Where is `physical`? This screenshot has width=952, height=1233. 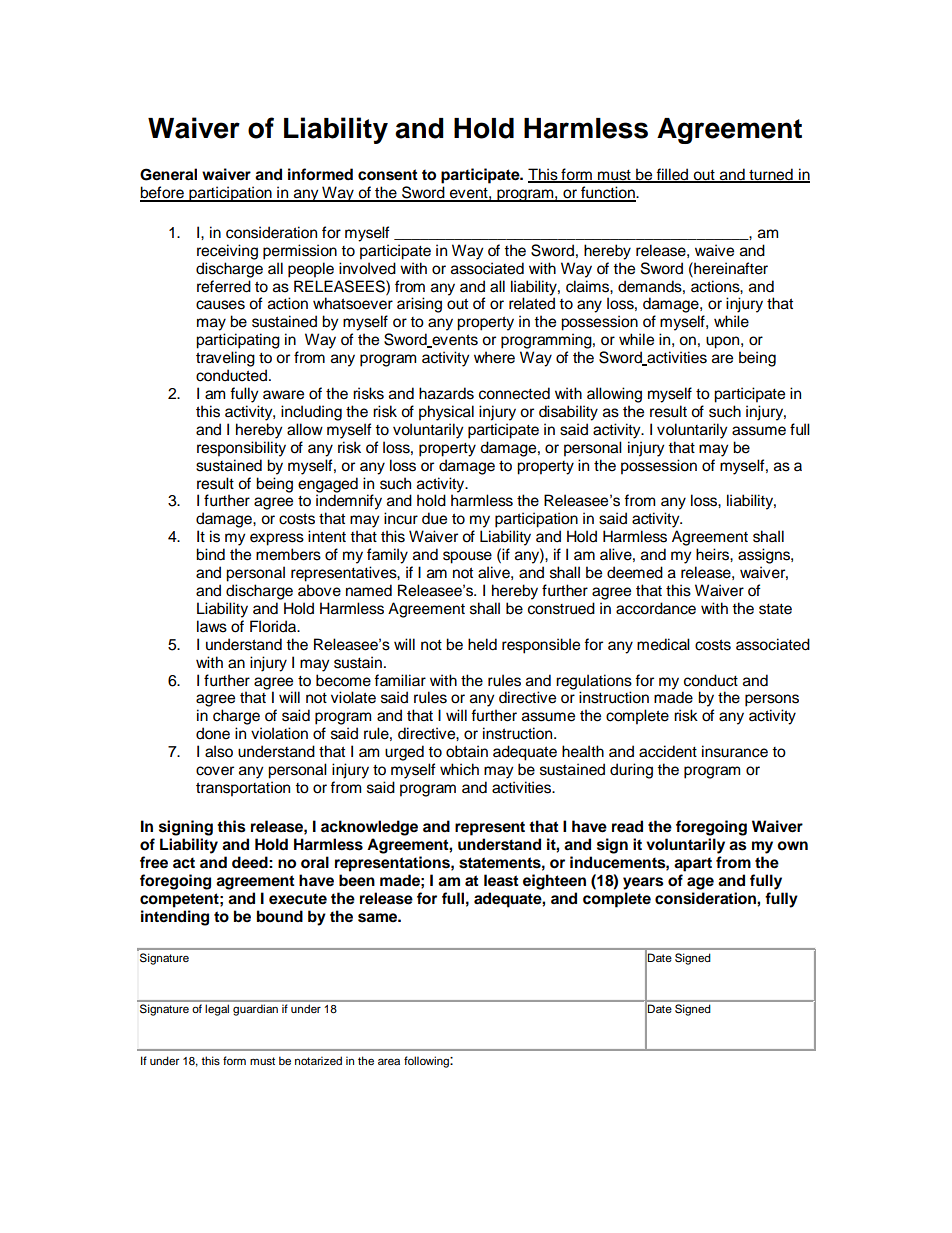 physical is located at coordinates (446, 413).
